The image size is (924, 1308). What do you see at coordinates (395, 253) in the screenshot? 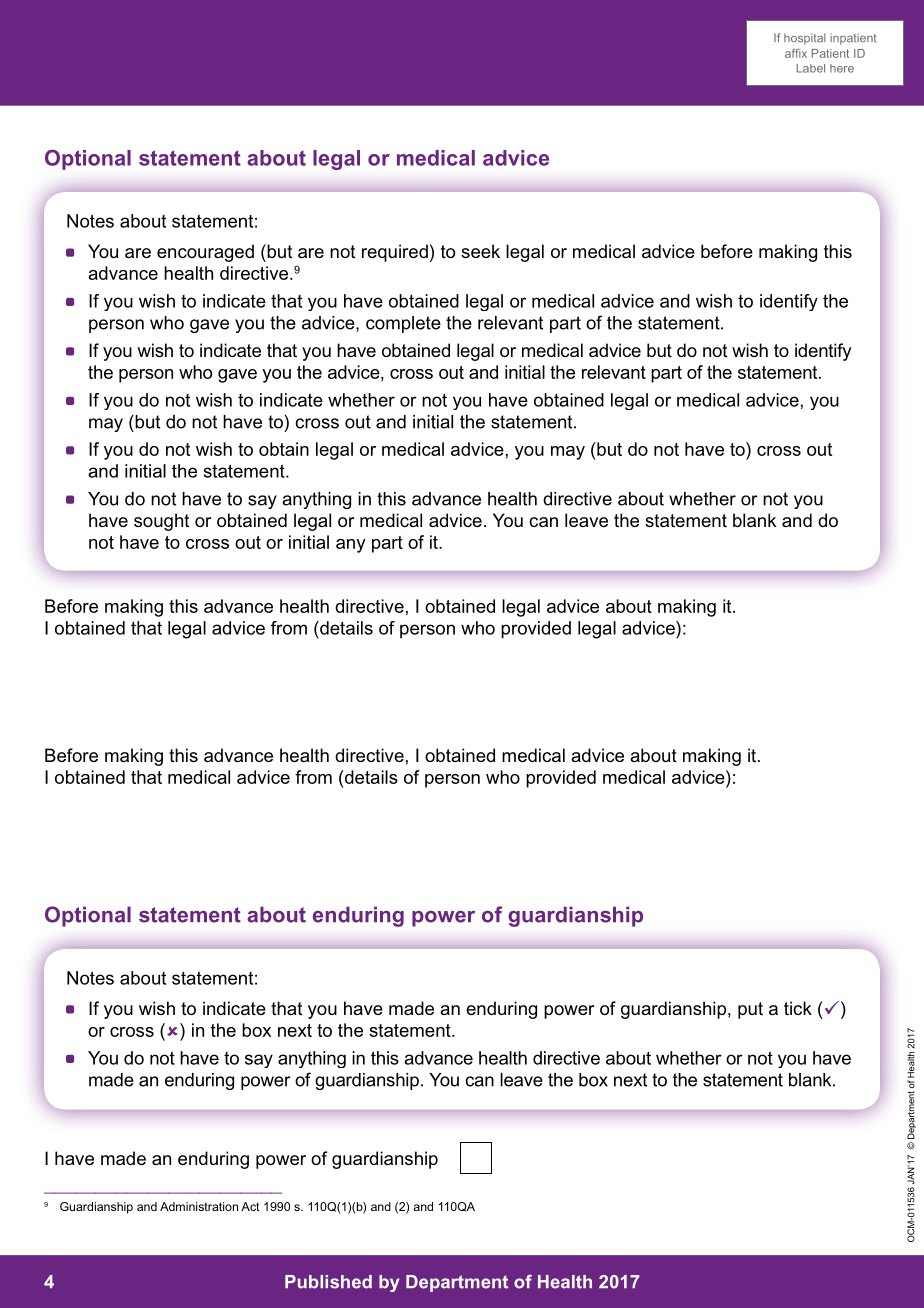
I see `required` at bounding box center [395, 253].
